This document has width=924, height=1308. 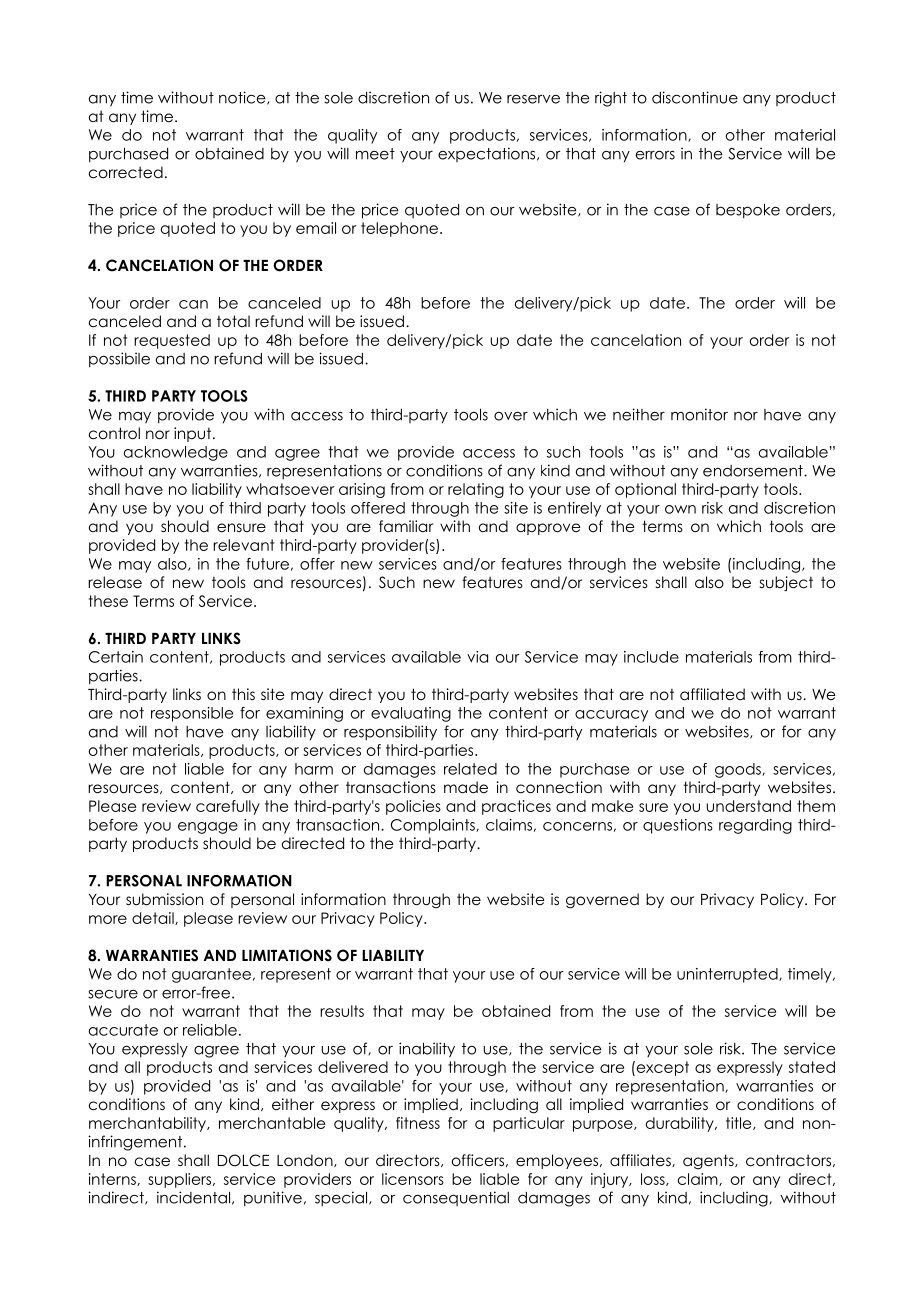 I want to click on expectations, so click(x=488, y=154).
